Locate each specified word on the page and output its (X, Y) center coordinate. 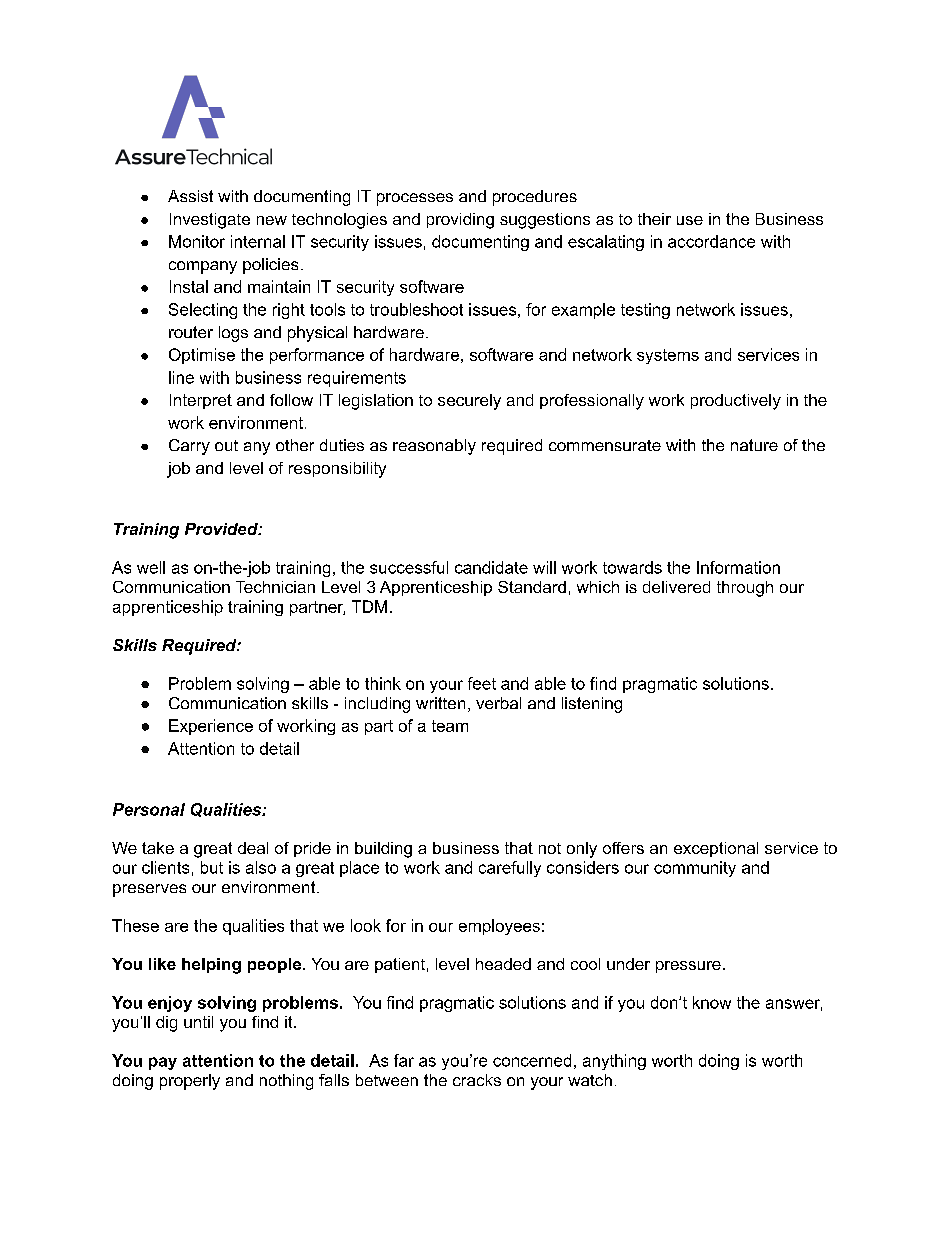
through (745, 589)
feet (482, 683)
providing (460, 221)
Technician (275, 587)
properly (190, 1082)
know (712, 1002)
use (690, 220)
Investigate (210, 221)
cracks (477, 1080)
